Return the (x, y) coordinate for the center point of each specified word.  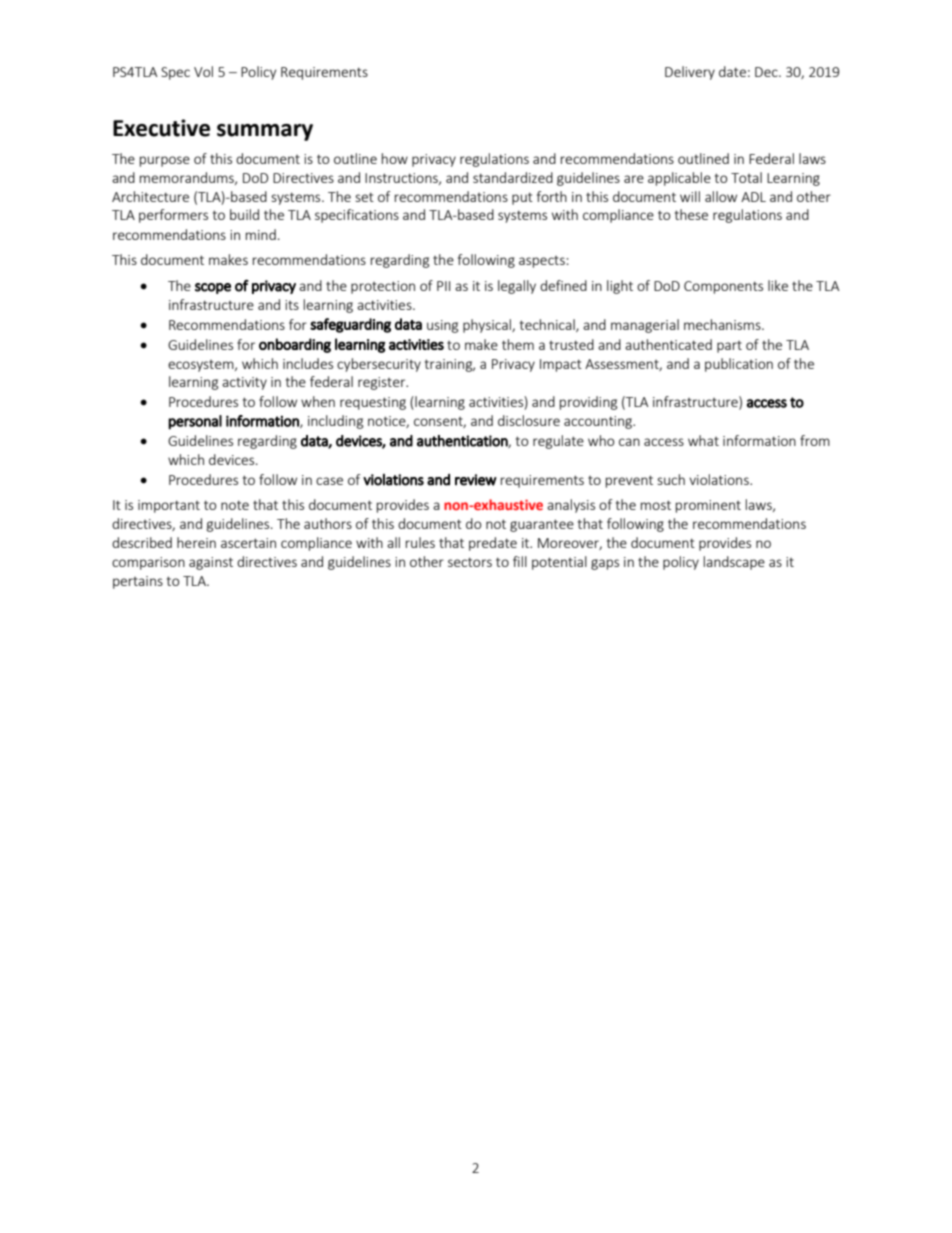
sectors (470, 562)
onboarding (295, 345)
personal (195, 422)
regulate (558, 442)
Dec (767, 72)
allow (721, 196)
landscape (734, 563)
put (522, 198)
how (395, 158)
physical (488, 326)
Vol (203, 71)
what (703, 440)
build (244, 214)
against (211, 563)
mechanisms (723, 324)
